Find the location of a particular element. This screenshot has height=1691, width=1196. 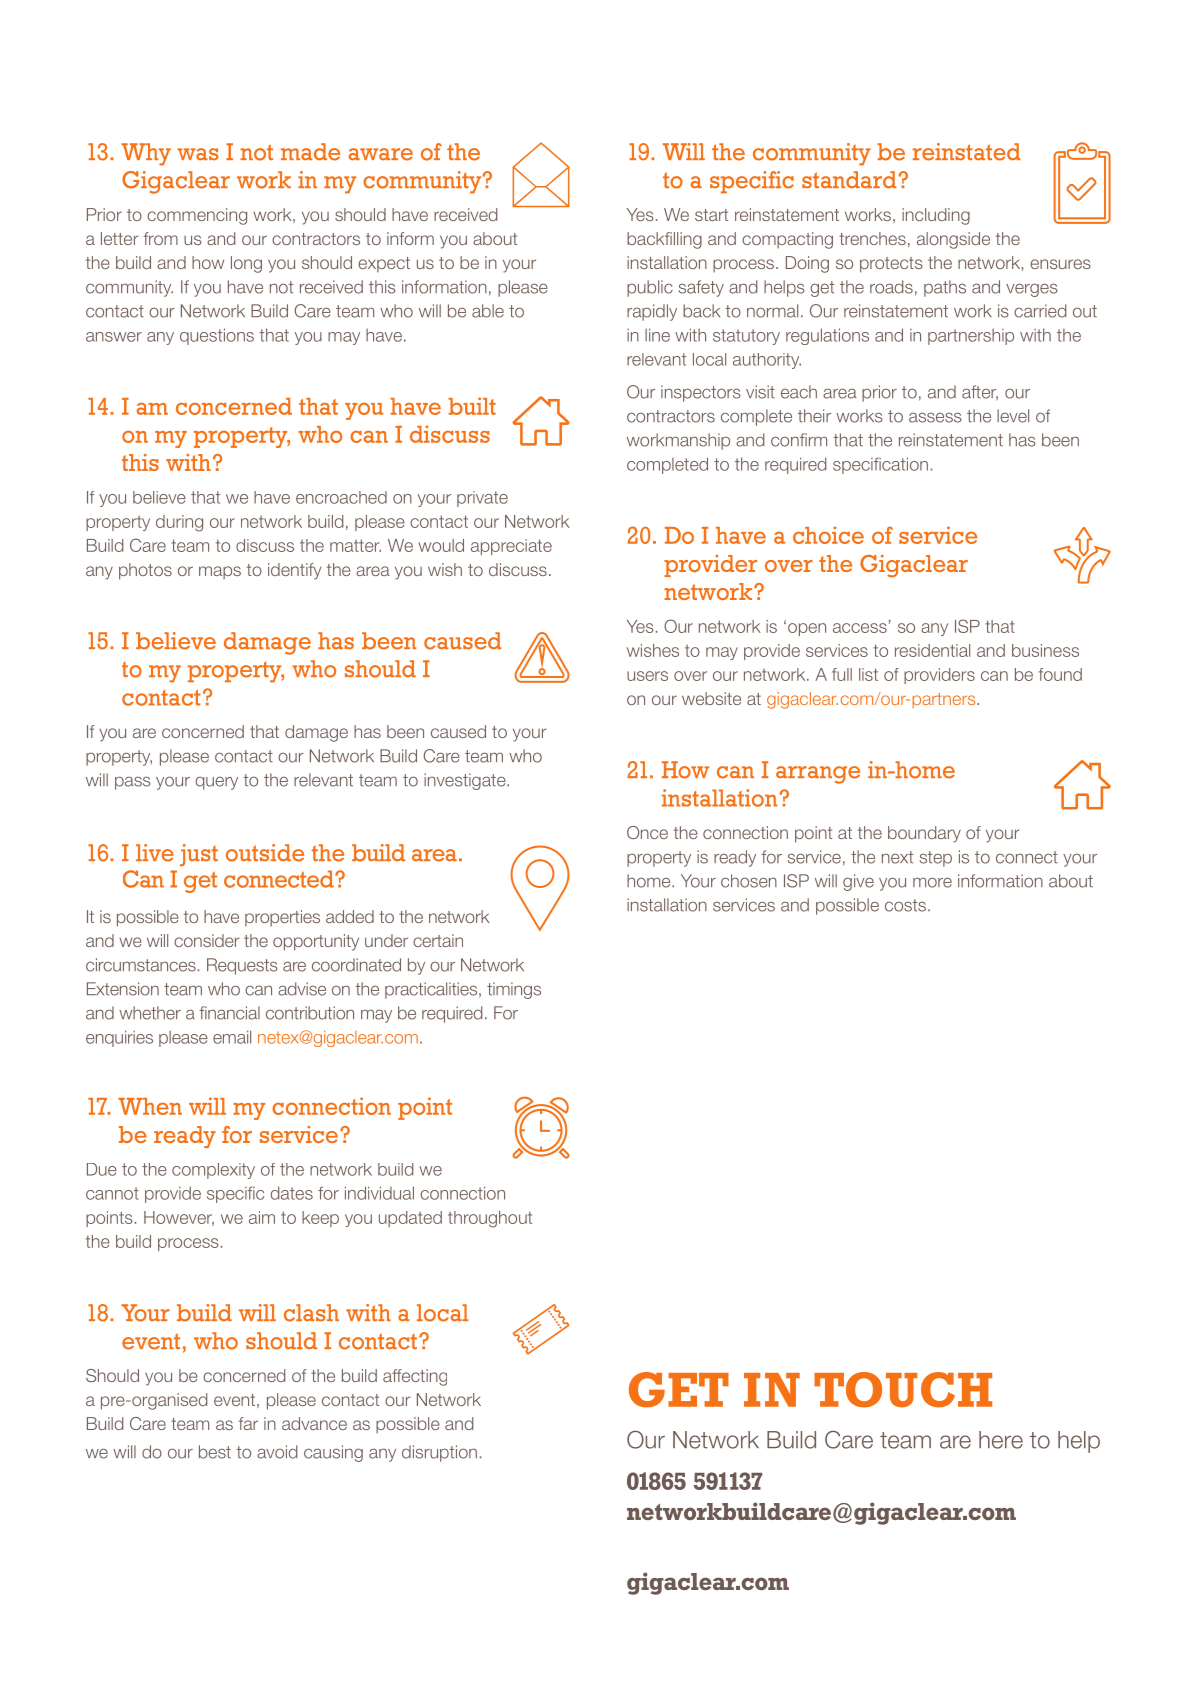

far is located at coordinates (248, 1423).
